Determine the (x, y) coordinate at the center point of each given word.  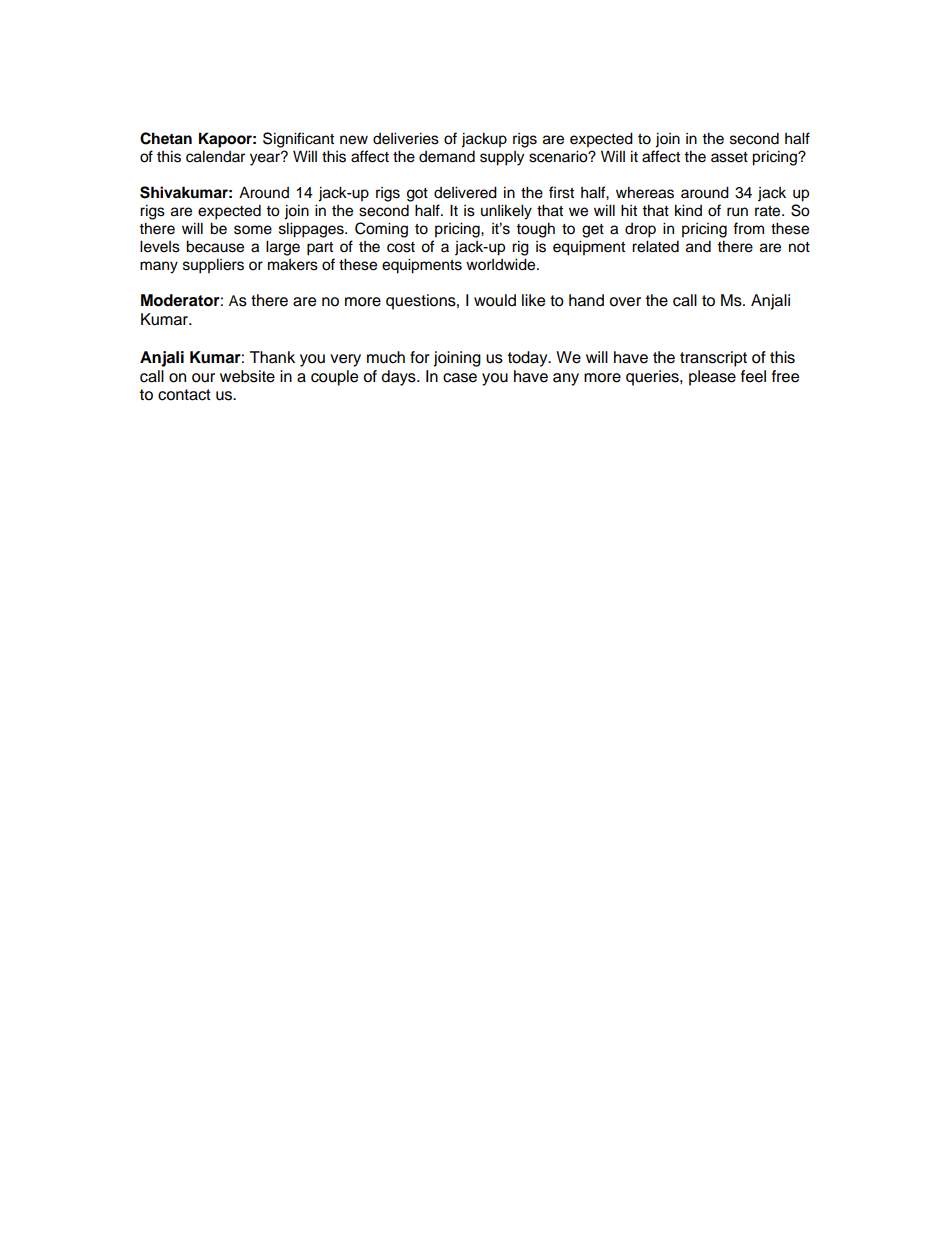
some (253, 230)
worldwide (502, 264)
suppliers (213, 266)
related (655, 246)
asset (729, 157)
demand (447, 156)
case (460, 378)
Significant (298, 140)
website (247, 376)
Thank (272, 357)
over (625, 302)
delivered (465, 192)
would (495, 300)
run (737, 212)
